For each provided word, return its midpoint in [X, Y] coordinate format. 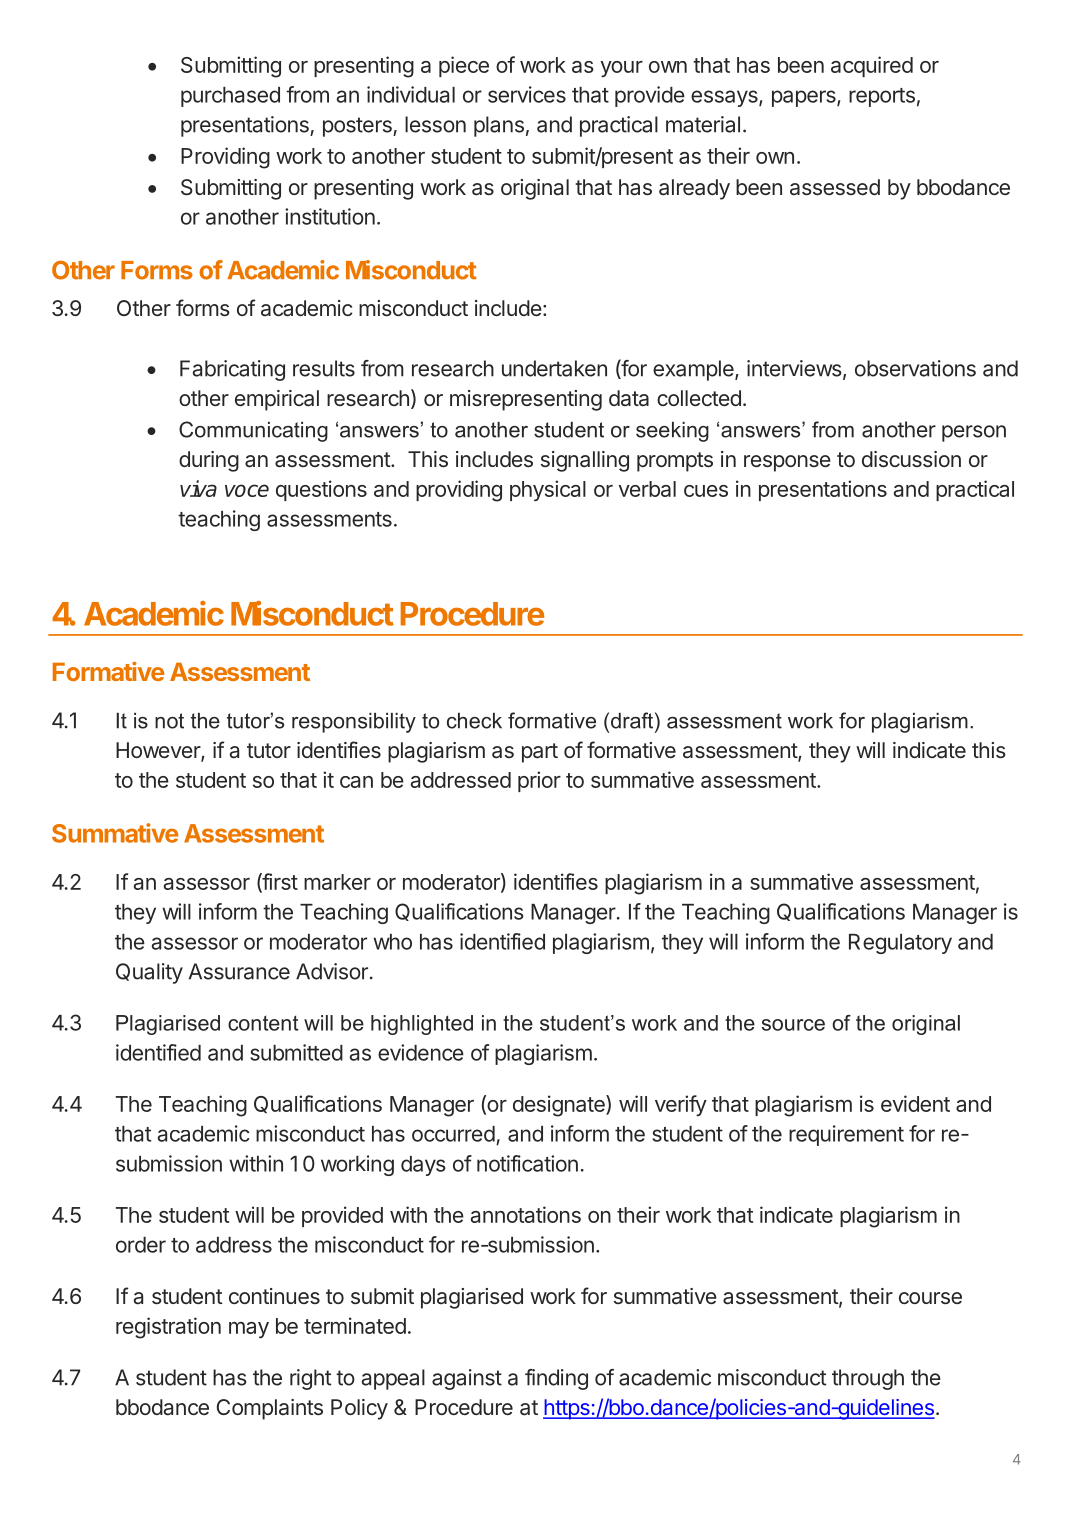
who [392, 942]
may [249, 1330]
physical [548, 490]
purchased [230, 97]
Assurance [239, 971]
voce [247, 490]
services [527, 94]
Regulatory [900, 944]
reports [882, 97]
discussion [911, 459]
